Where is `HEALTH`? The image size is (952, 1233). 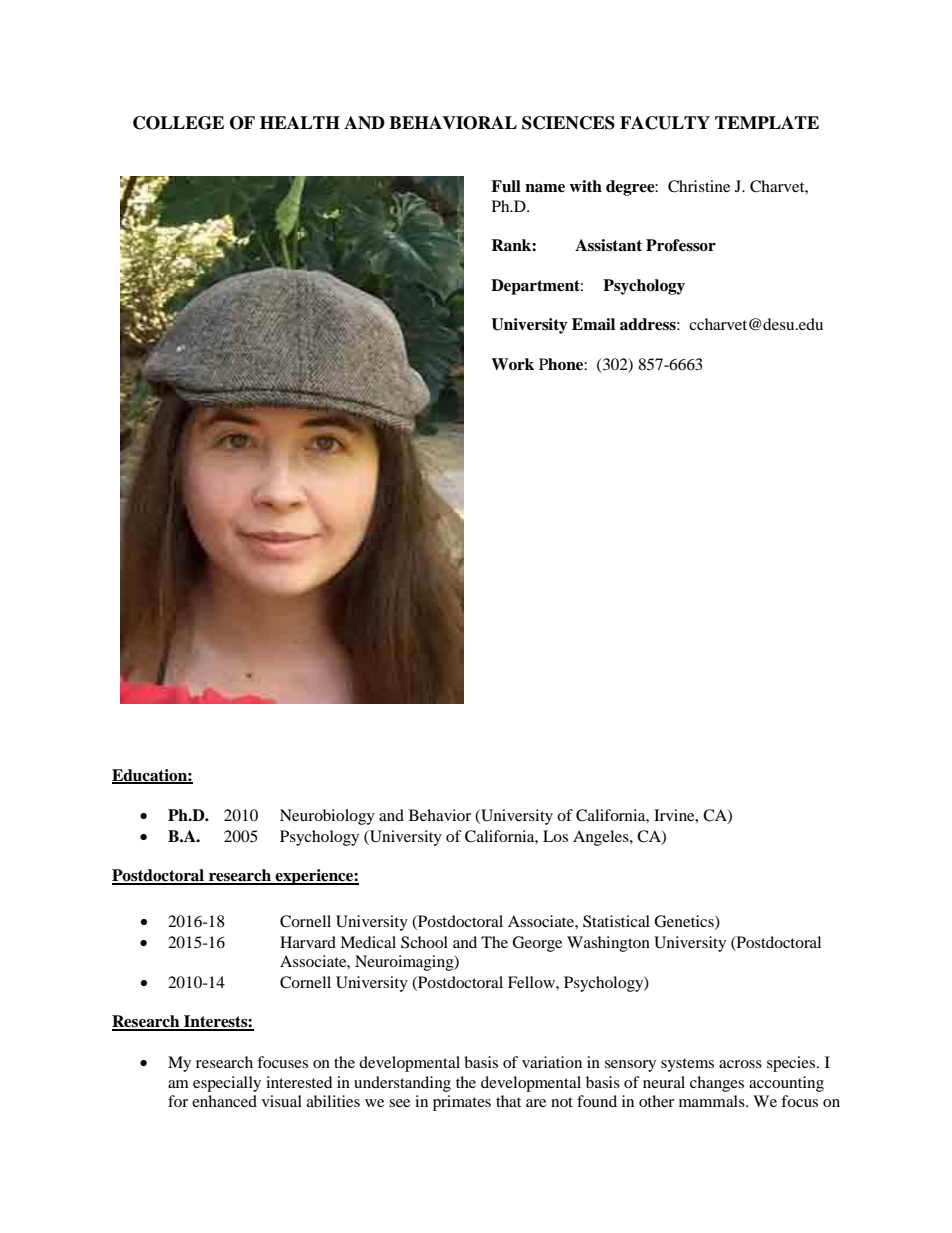 HEALTH is located at coordinates (300, 122).
